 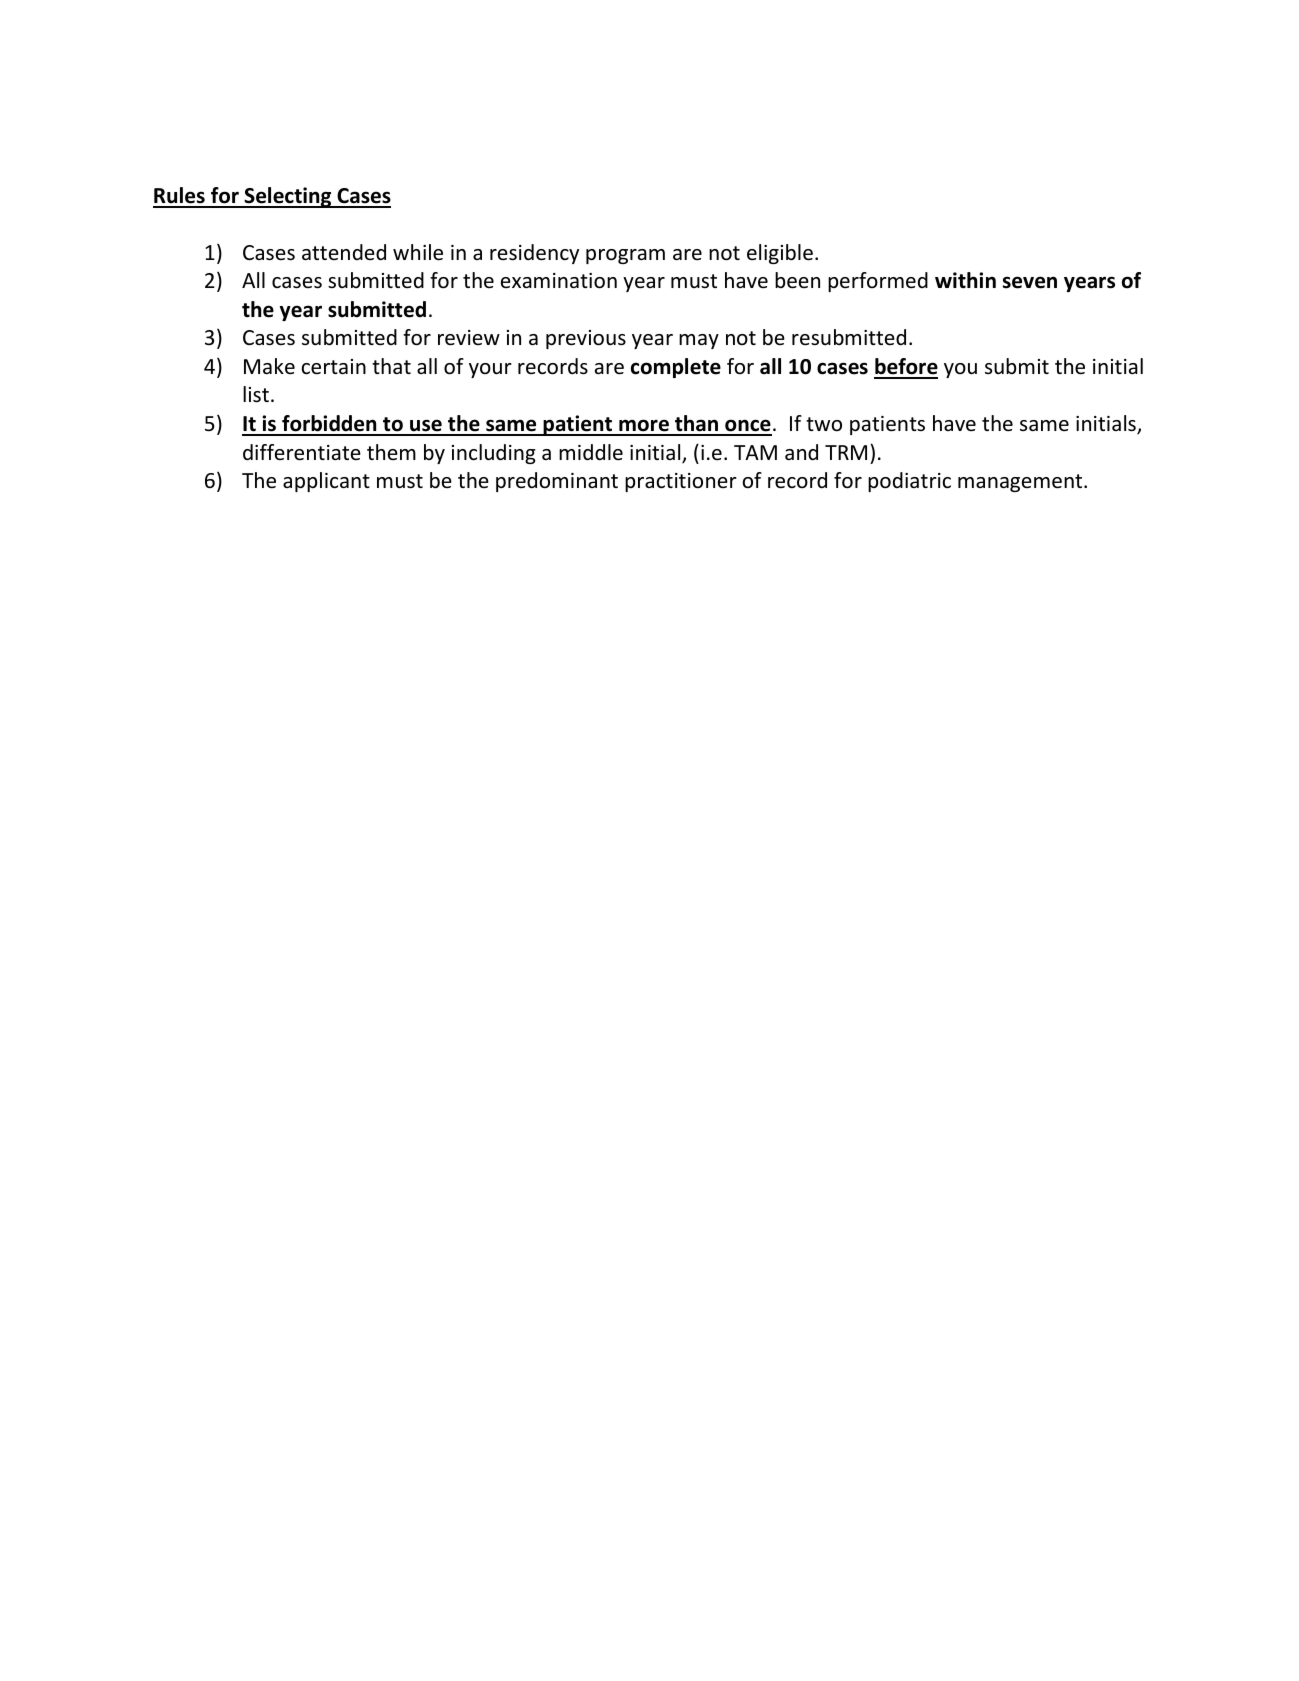 What do you see at coordinates (469, 338) in the image?
I see `review` at bounding box center [469, 338].
